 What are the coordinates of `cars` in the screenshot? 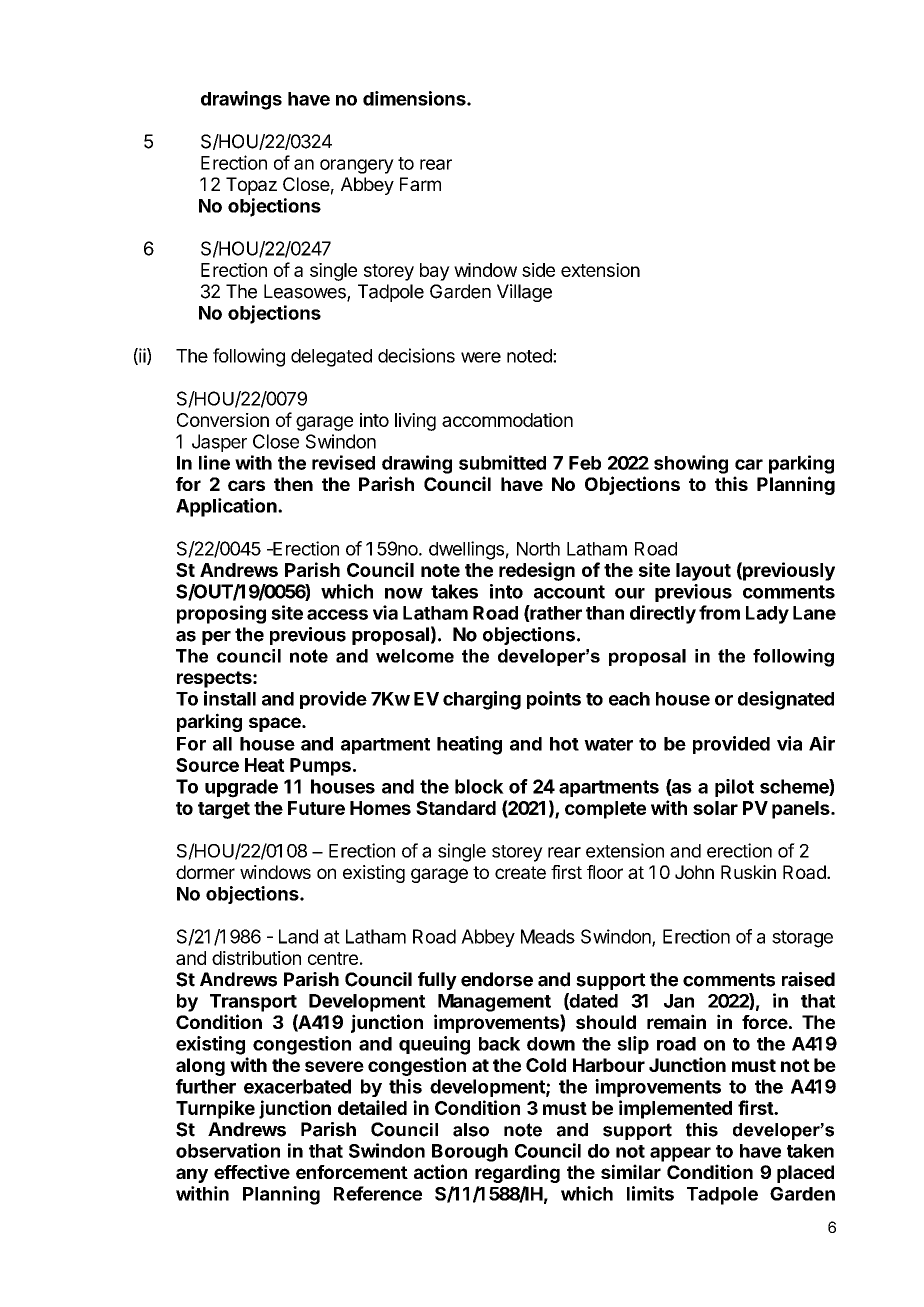 It's located at (246, 485).
